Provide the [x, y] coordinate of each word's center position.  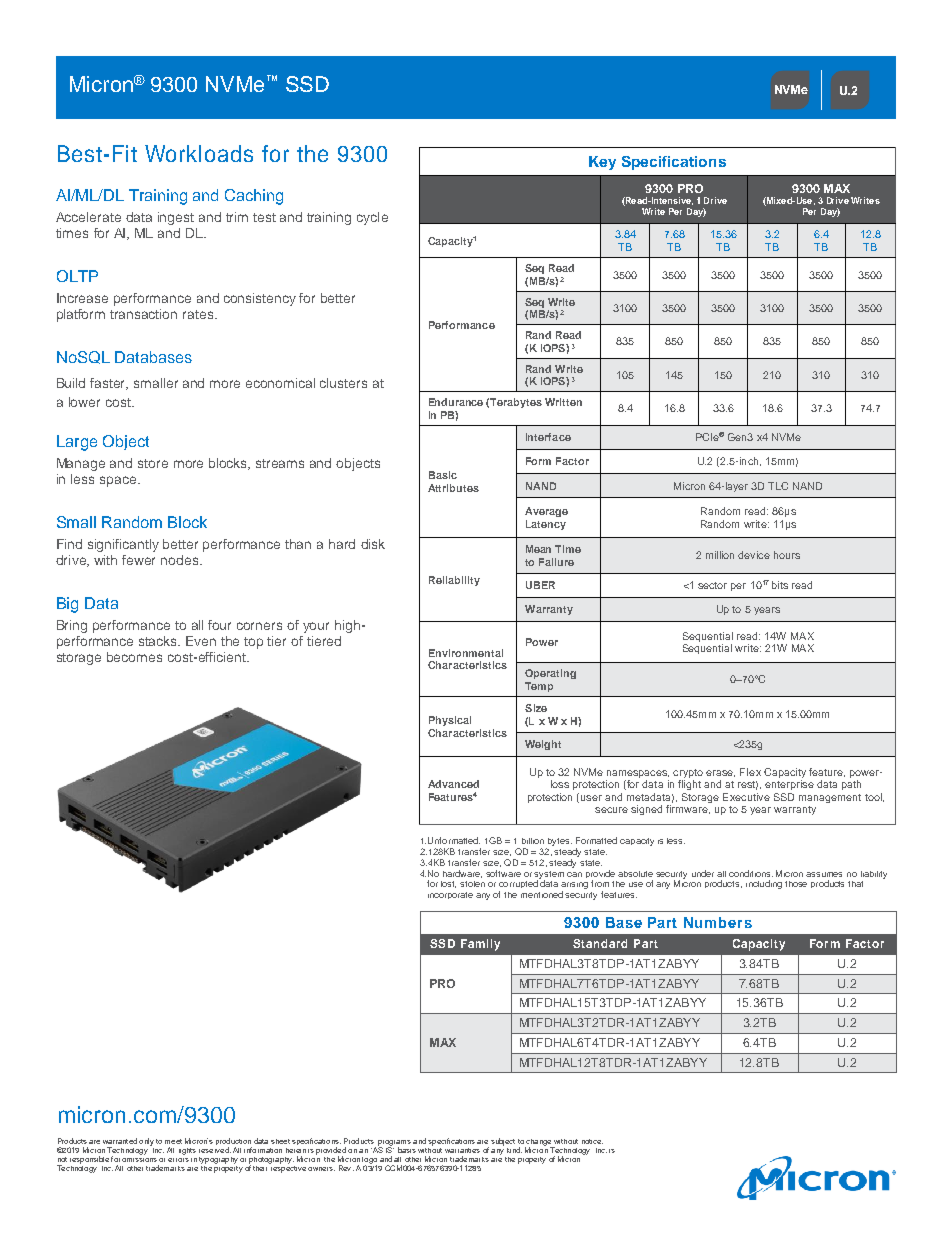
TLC [778, 486]
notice [592, 1141]
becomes [134, 657]
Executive [746, 797]
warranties [462, 1150]
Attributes [453, 488]
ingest [176, 218]
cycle [372, 218]
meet [173, 1141]
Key [602, 163]
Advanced [453, 784]
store [153, 463]
